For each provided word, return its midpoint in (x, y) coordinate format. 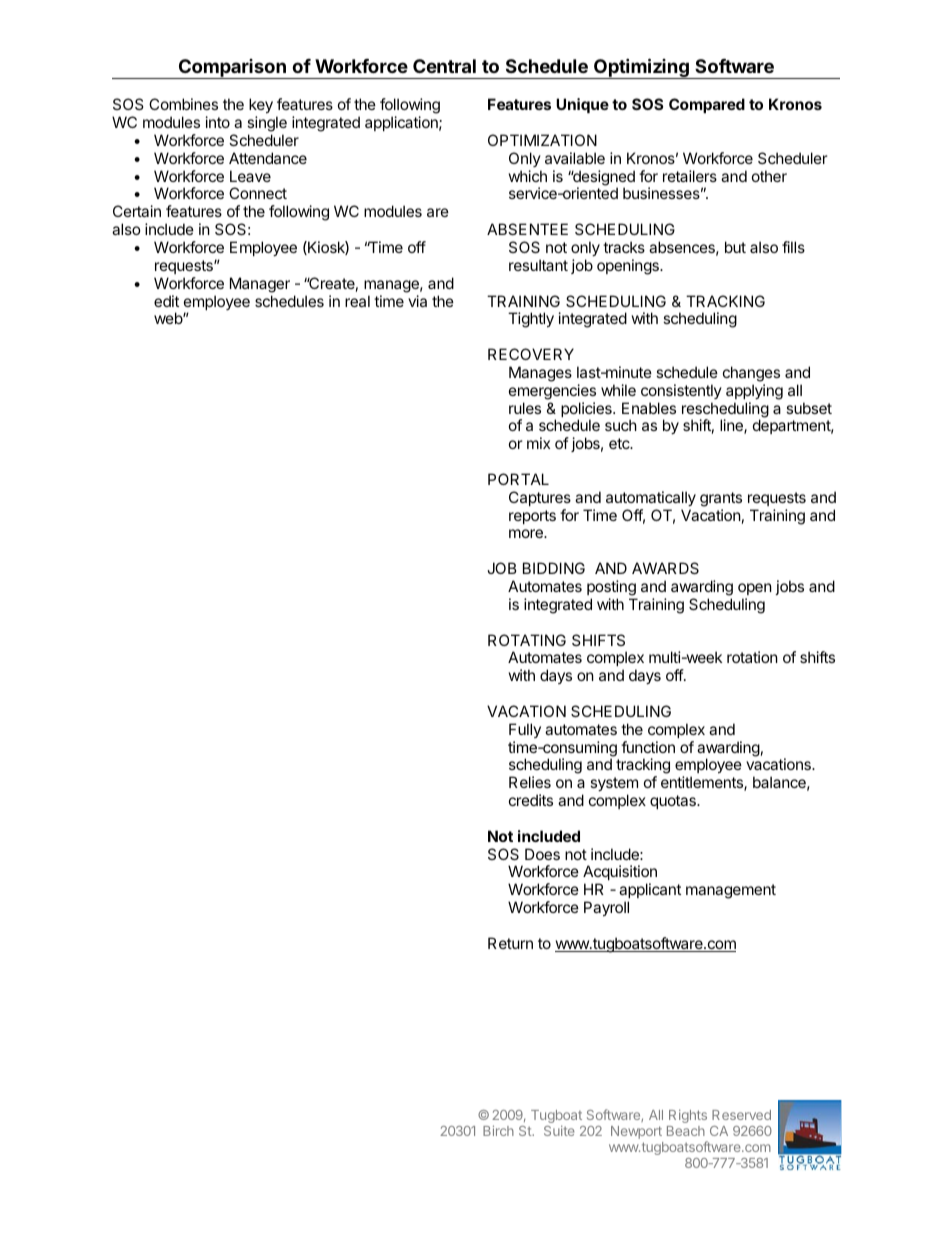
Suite (559, 1130)
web (169, 318)
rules (525, 408)
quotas (674, 802)
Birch (498, 1130)
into (218, 122)
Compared (707, 105)
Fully (525, 730)
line (732, 426)
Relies (530, 782)
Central (444, 66)
